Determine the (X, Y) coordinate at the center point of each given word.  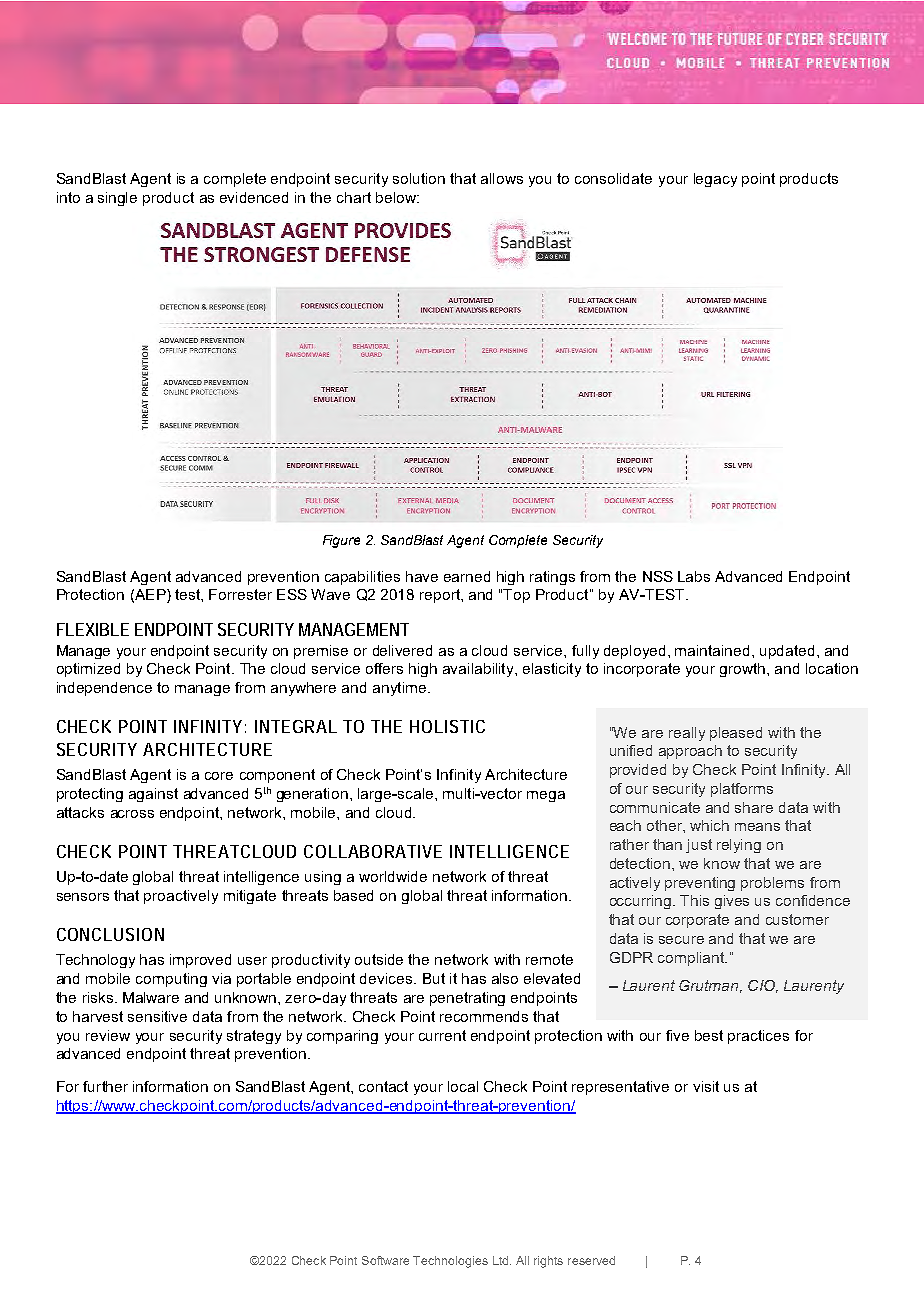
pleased (736, 734)
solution (419, 178)
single (117, 199)
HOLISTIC (447, 726)
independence (104, 689)
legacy (715, 180)
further (105, 1086)
